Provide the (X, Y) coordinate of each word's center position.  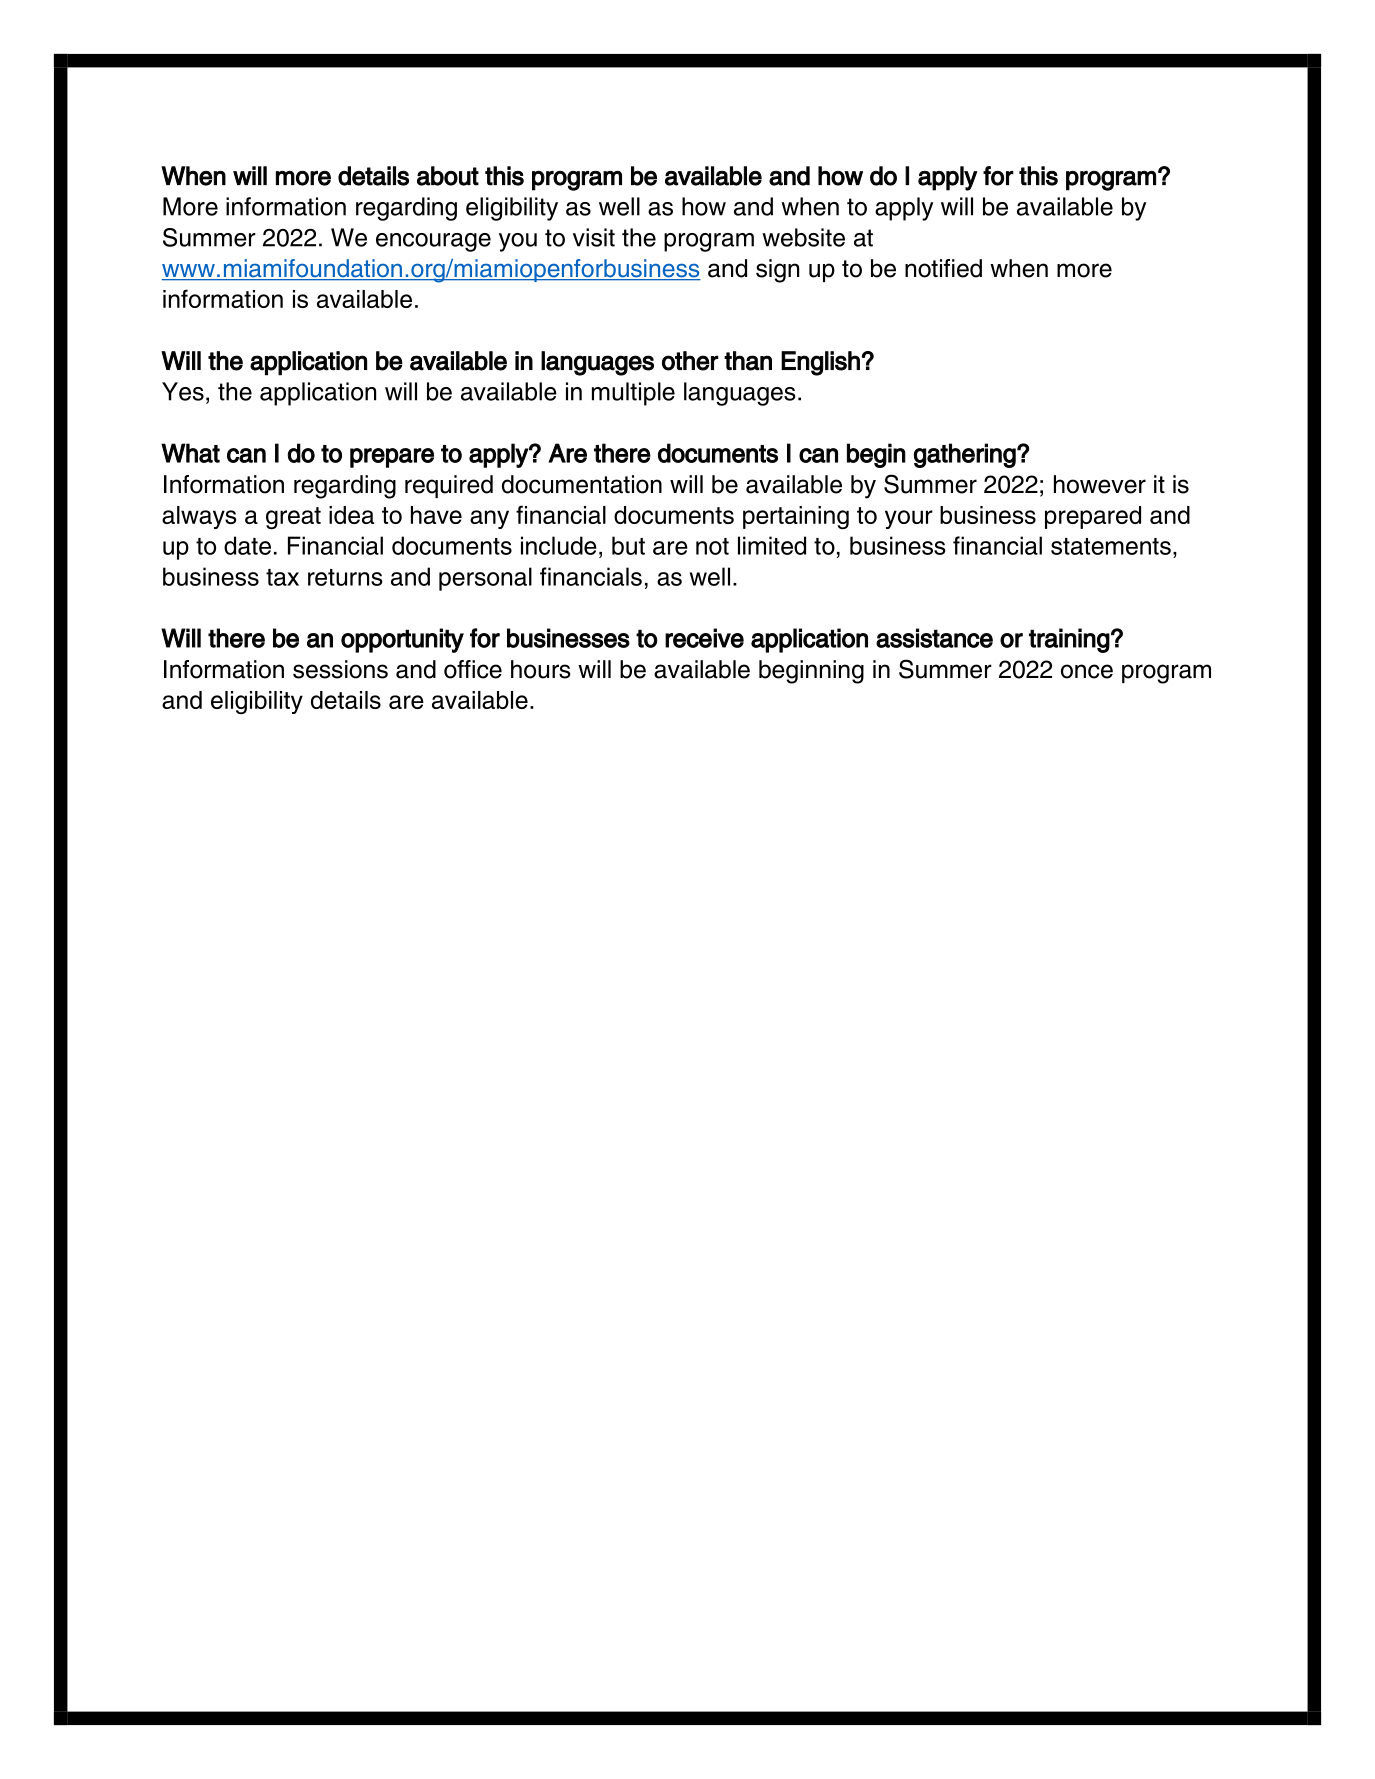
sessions (340, 669)
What (190, 453)
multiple (633, 394)
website (803, 237)
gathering (966, 455)
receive (704, 638)
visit (594, 237)
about (448, 176)
